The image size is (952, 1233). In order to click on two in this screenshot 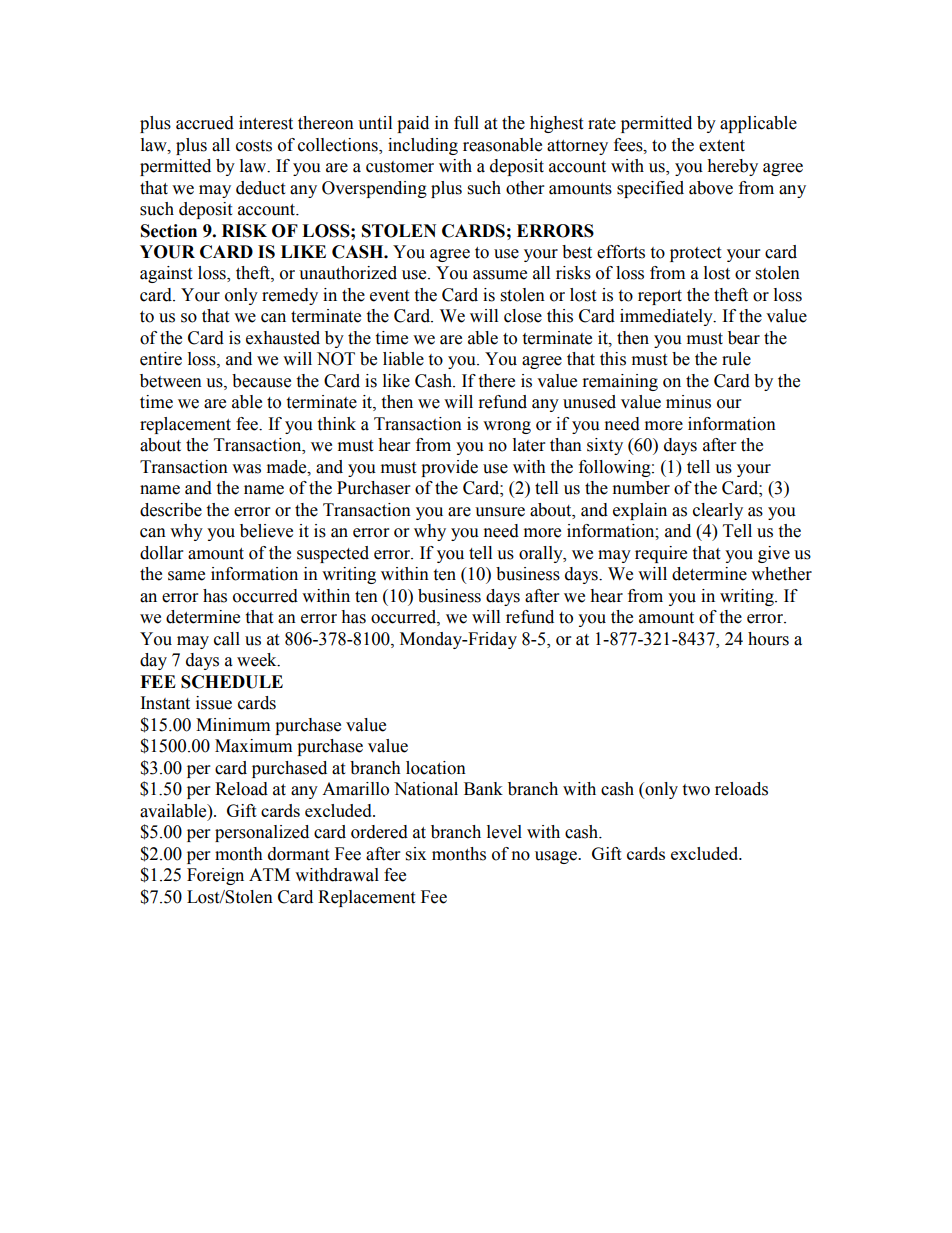, I will do `click(696, 790)`.
